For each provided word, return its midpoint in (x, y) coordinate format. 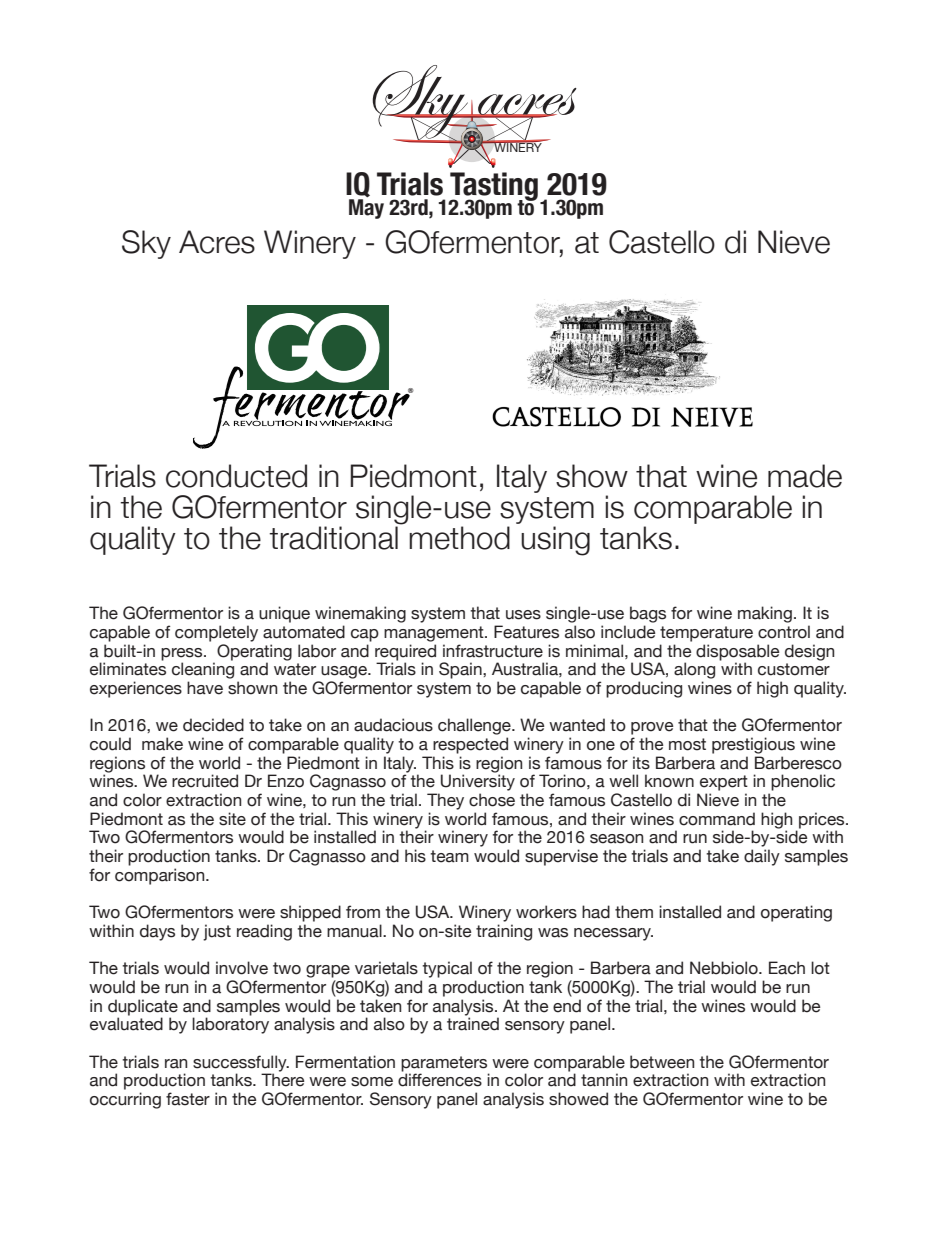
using (555, 541)
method (459, 538)
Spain (461, 670)
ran (176, 1064)
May (366, 209)
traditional (333, 538)
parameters (444, 1064)
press (183, 654)
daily (762, 857)
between (662, 1062)
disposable (737, 652)
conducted (236, 476)
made (805, 476)
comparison (161, 876)
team (449, 856)
